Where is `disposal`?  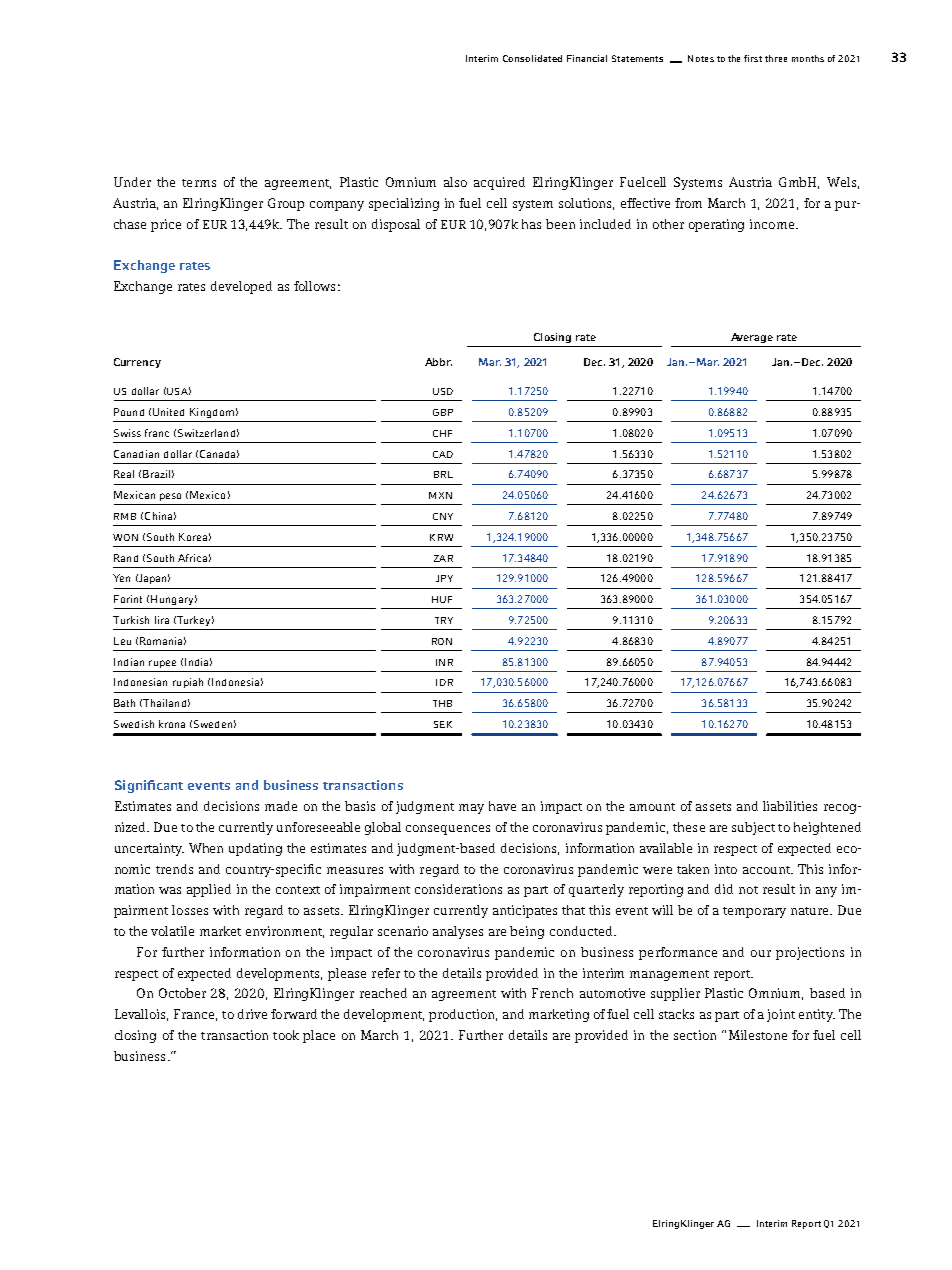 disposal is located at coordinates (396, 225).
